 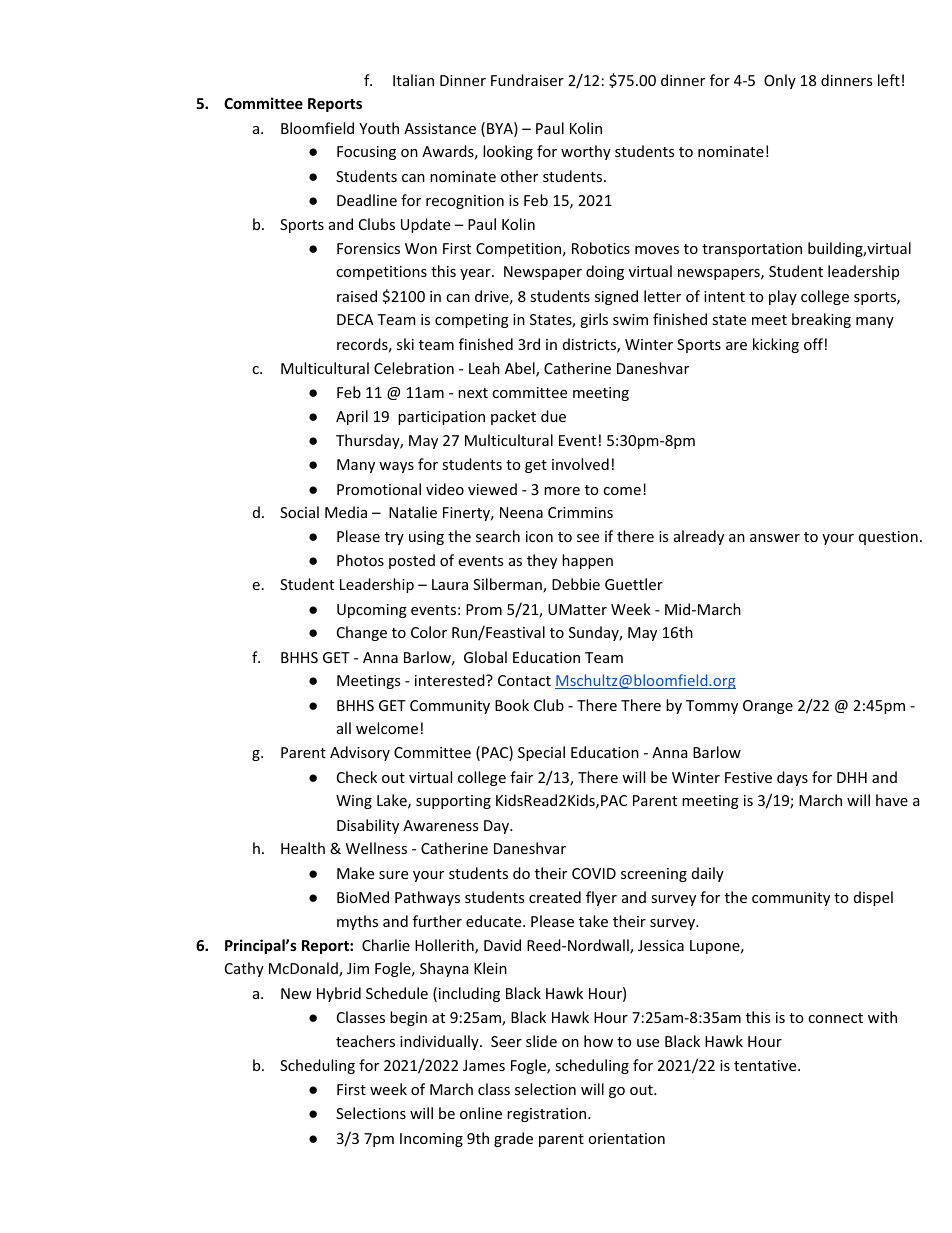 I want to click on Health, so click(x=303, y=848).
